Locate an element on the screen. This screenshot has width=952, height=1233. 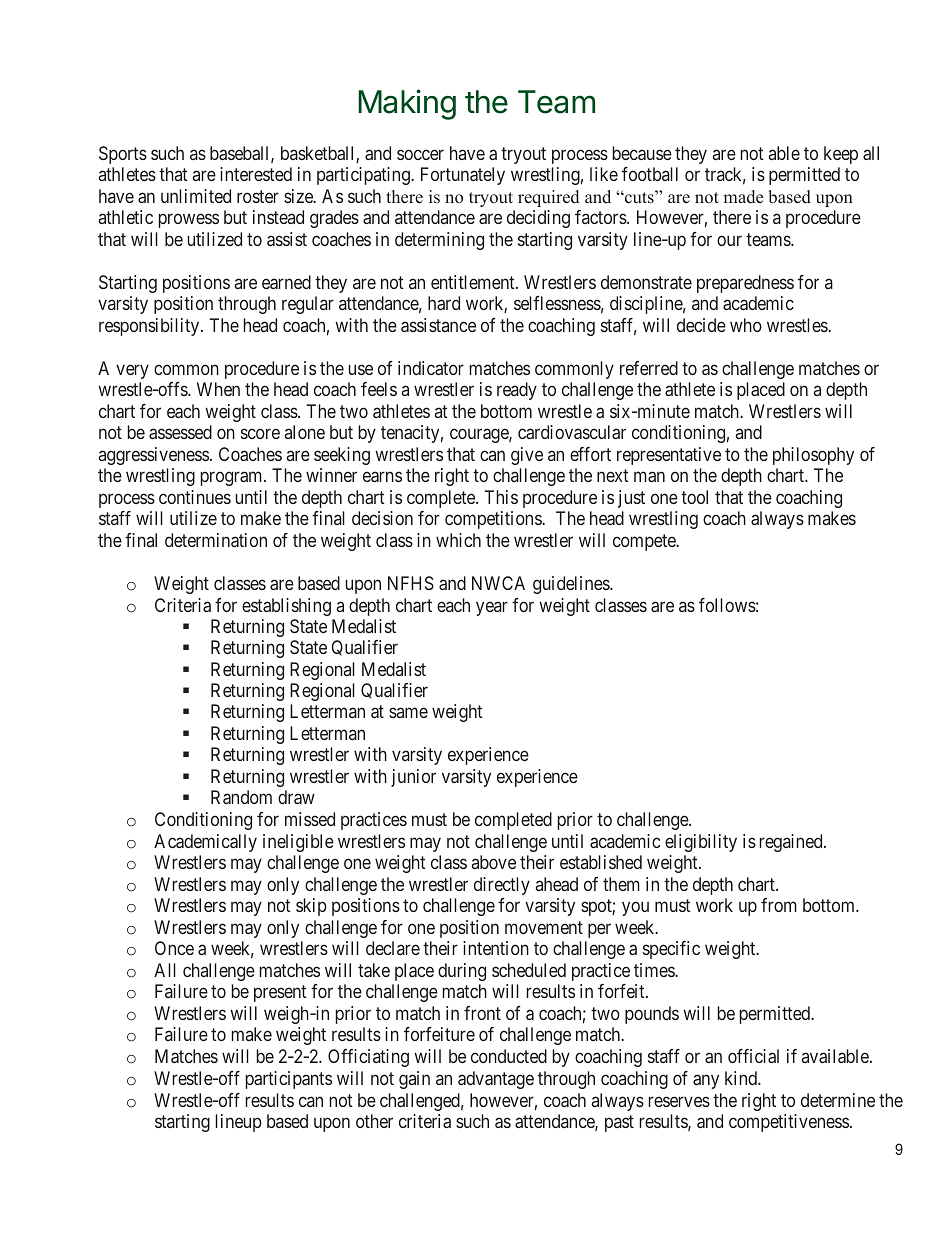
junior is located at coordinates (413, 778).
